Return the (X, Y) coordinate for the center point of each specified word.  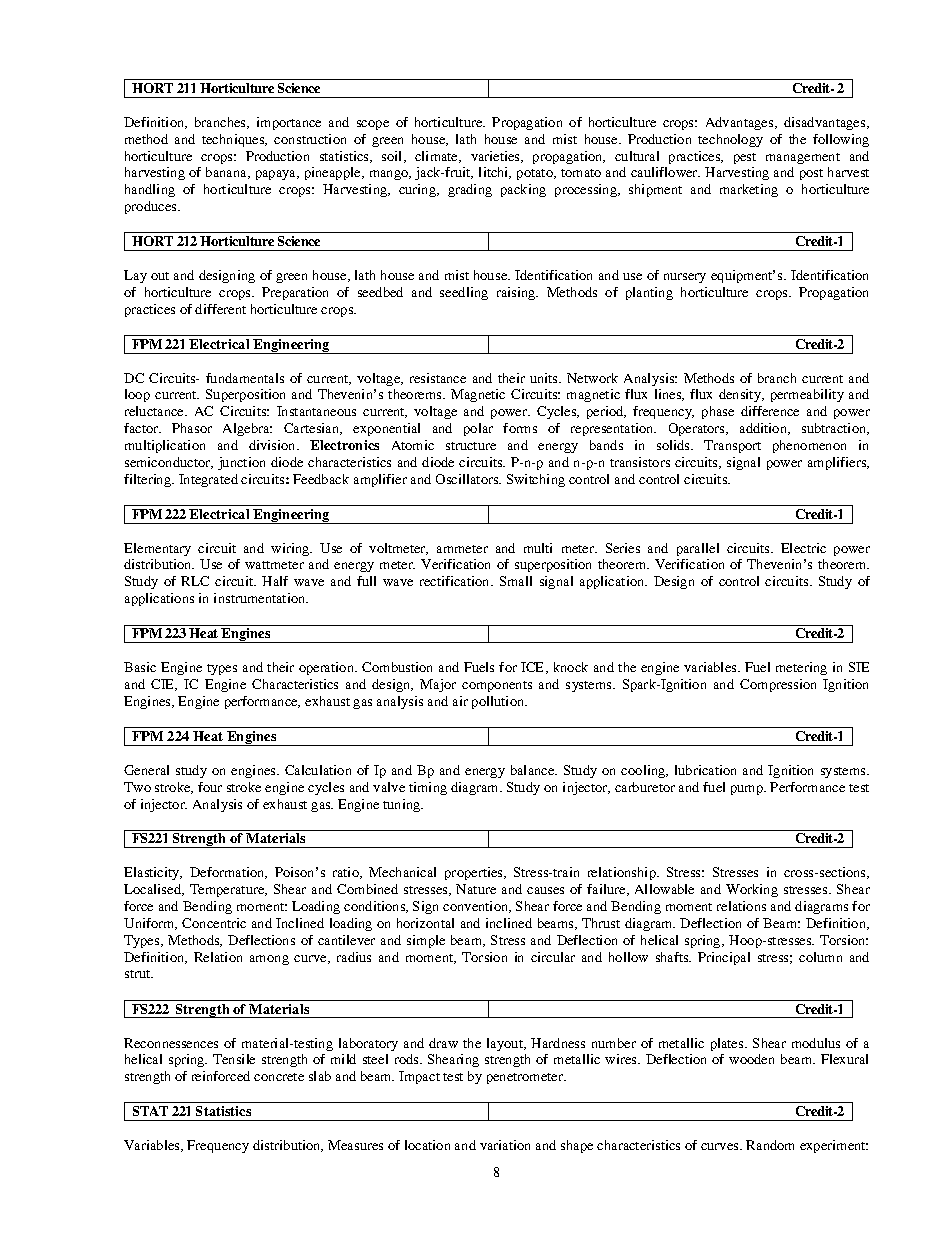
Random (770, 1145)
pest (745, 158)
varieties (496, 157)
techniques (234, 140)
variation (505, 1145)
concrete (279, 1077)
